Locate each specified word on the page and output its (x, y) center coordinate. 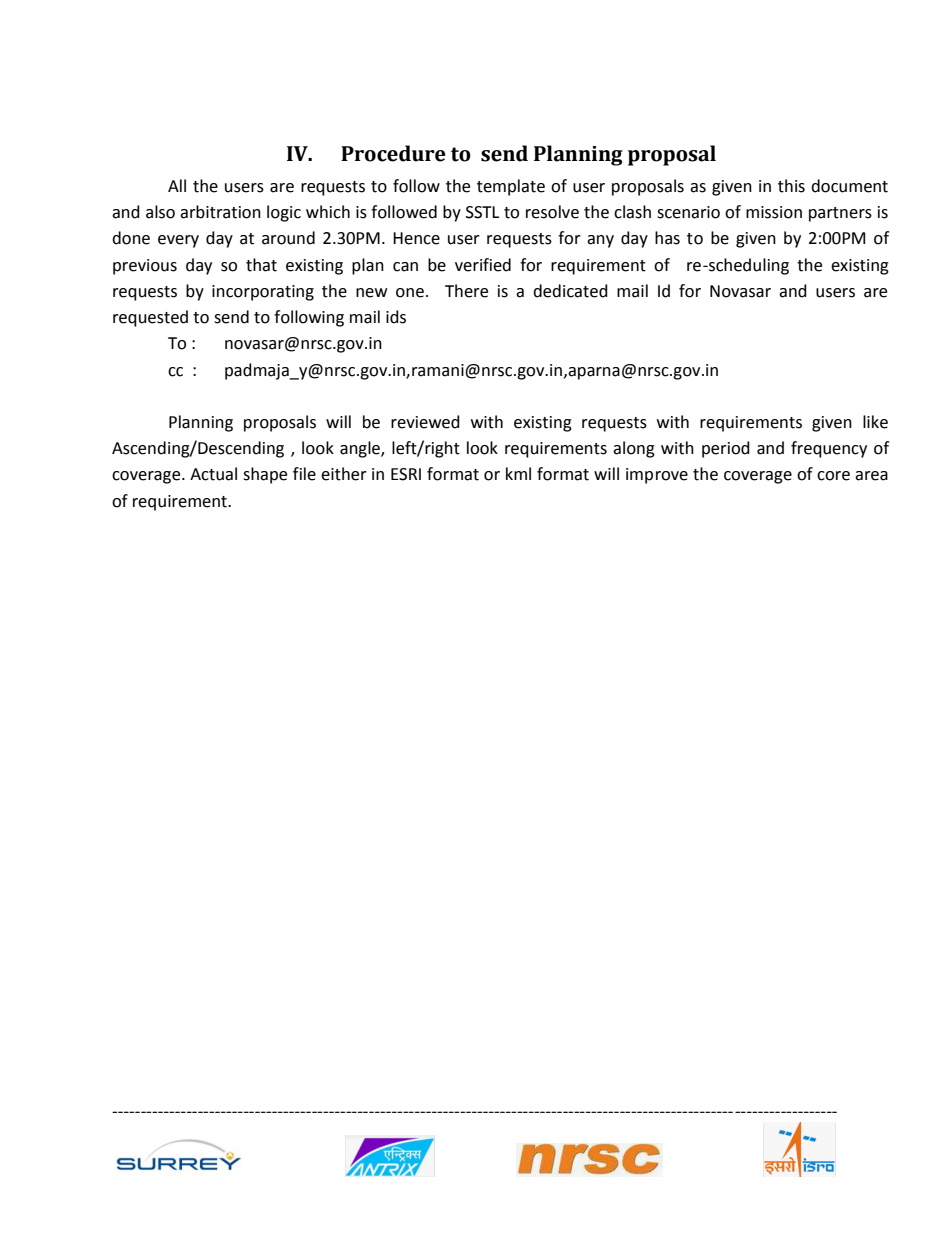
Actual (213, 474)
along (634, 449)
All (177, 185)
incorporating (263, 293)
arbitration (220, 212)
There (466, 291)
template (511, 187)
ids (396, 317)
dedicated (570, 291)
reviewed (425, 422)
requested (150, 318)
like (875, 422)
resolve (552, 212)
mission (774, 212)
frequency (829, 449)
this (791, 186)
